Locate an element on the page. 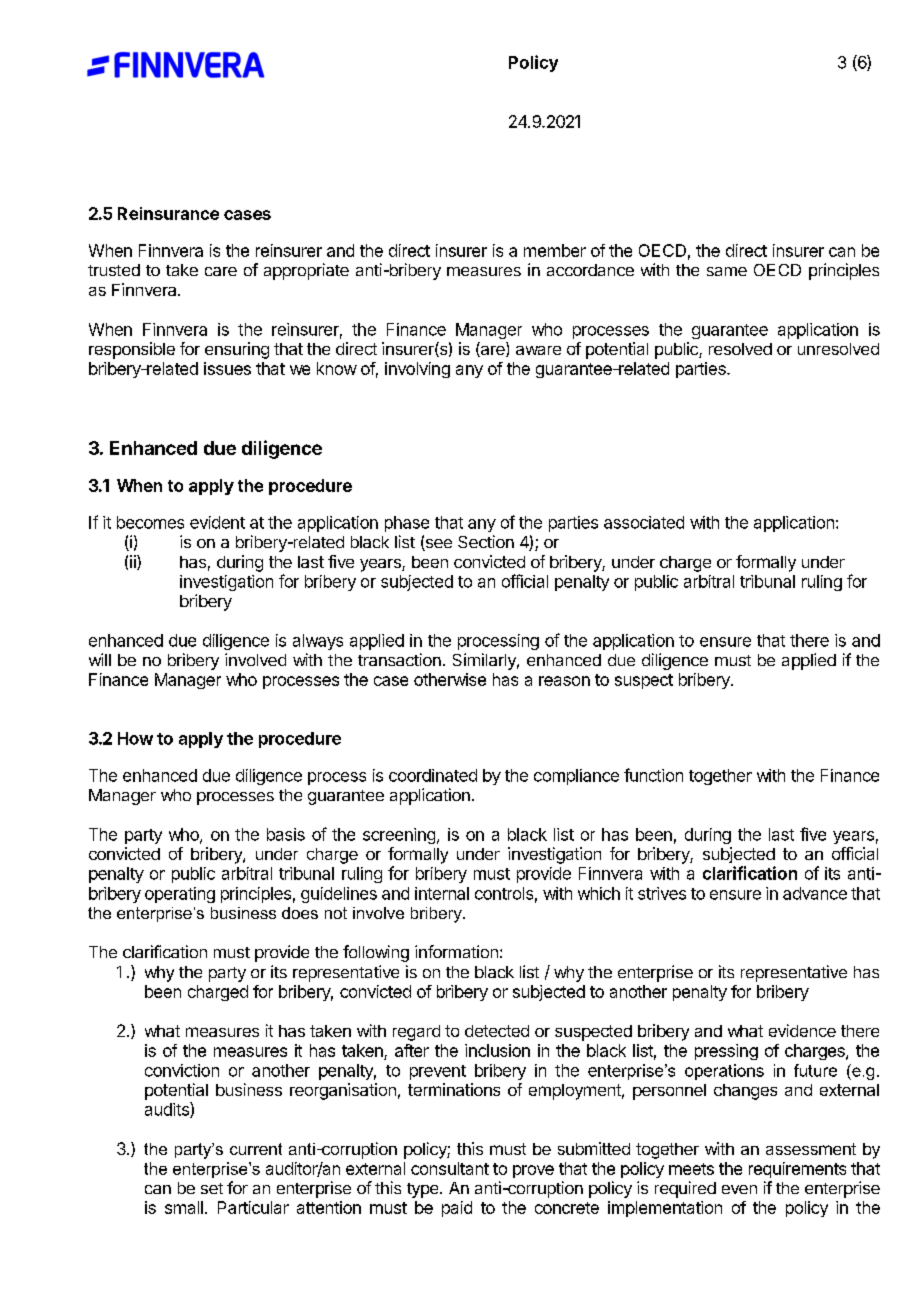  same is located at coordinates (727, 271).
